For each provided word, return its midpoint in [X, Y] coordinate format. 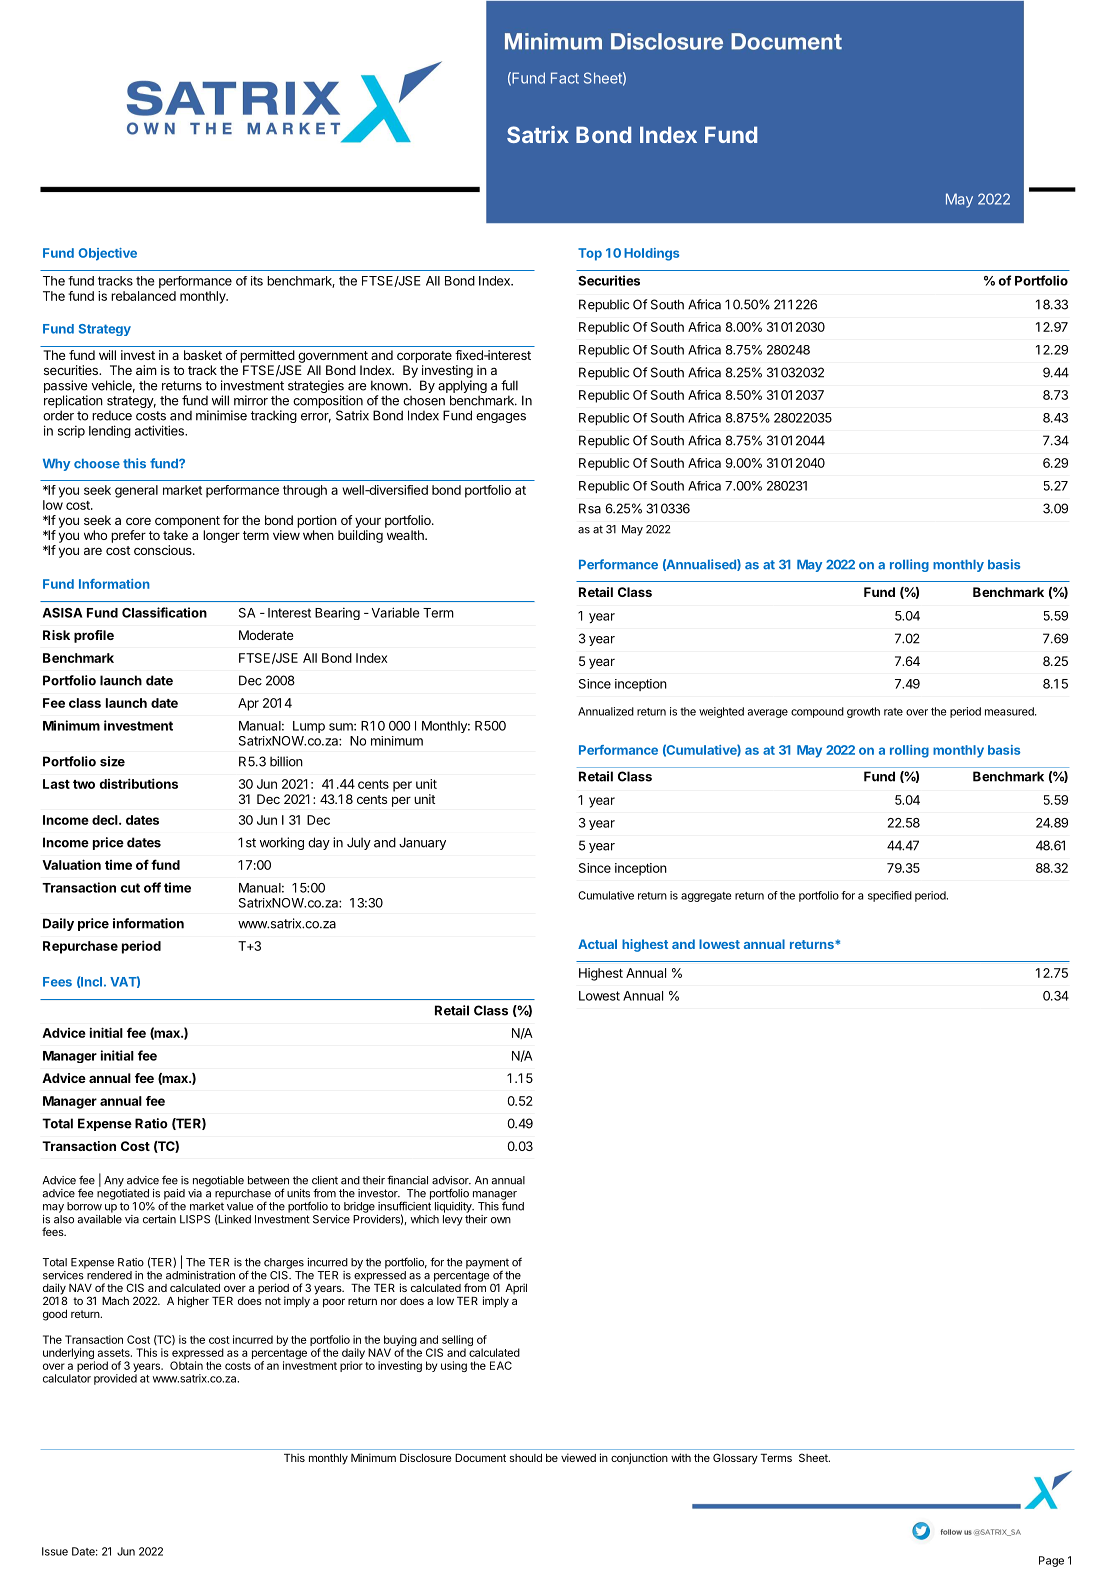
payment [487, 1265]
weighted [721, 712]
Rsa [590, 508]
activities [160, 430]
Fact [565, 78]
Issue [55, 1551]
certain [159, 1219]
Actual [597, 944]
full [509, 385]
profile [94, 636]
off [152, 887]
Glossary [735, 1459]
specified [890, 896]
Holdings [651, 254]
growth [863, 712]
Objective [108, 254]
